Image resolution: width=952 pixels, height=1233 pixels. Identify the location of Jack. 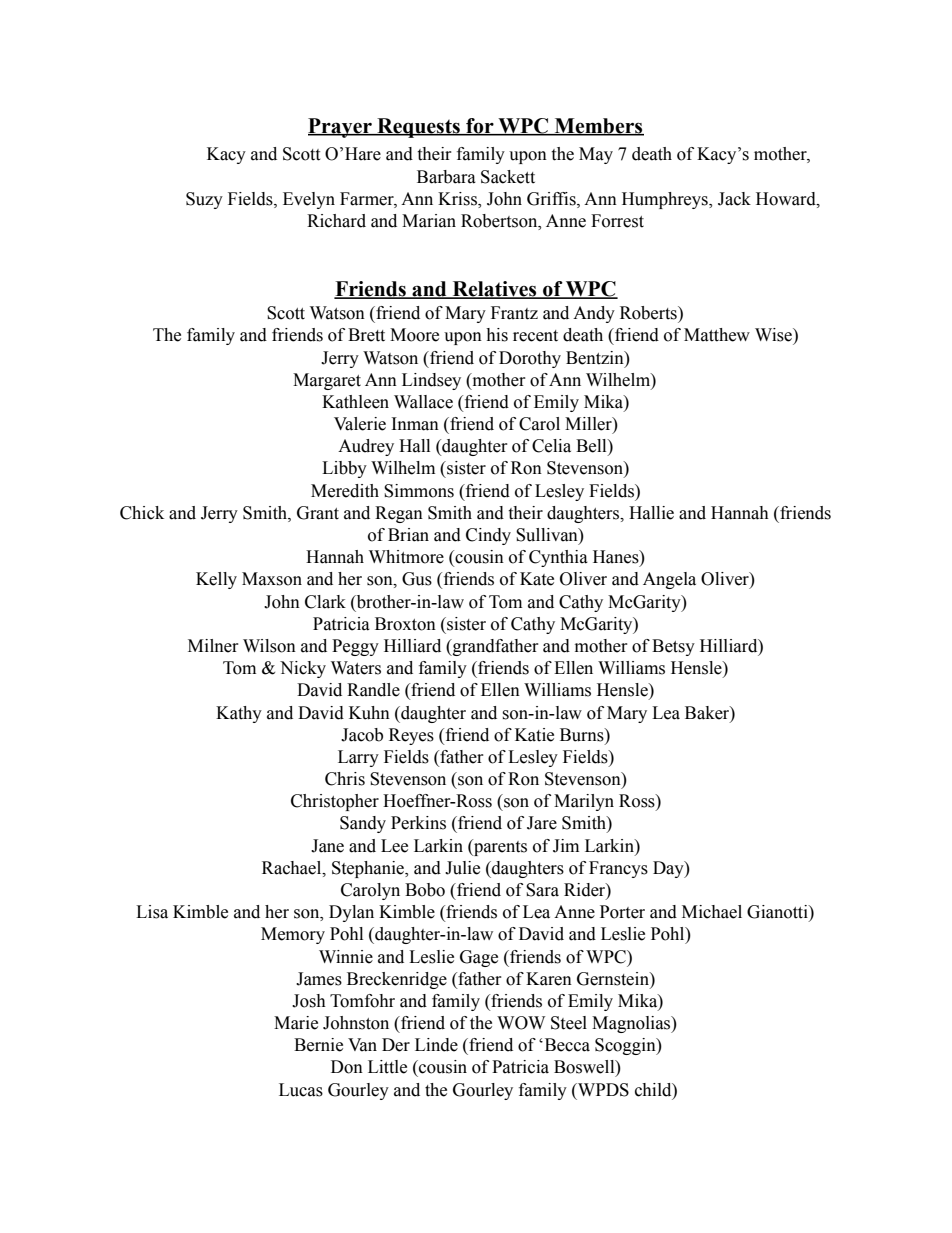
(734, 199).
